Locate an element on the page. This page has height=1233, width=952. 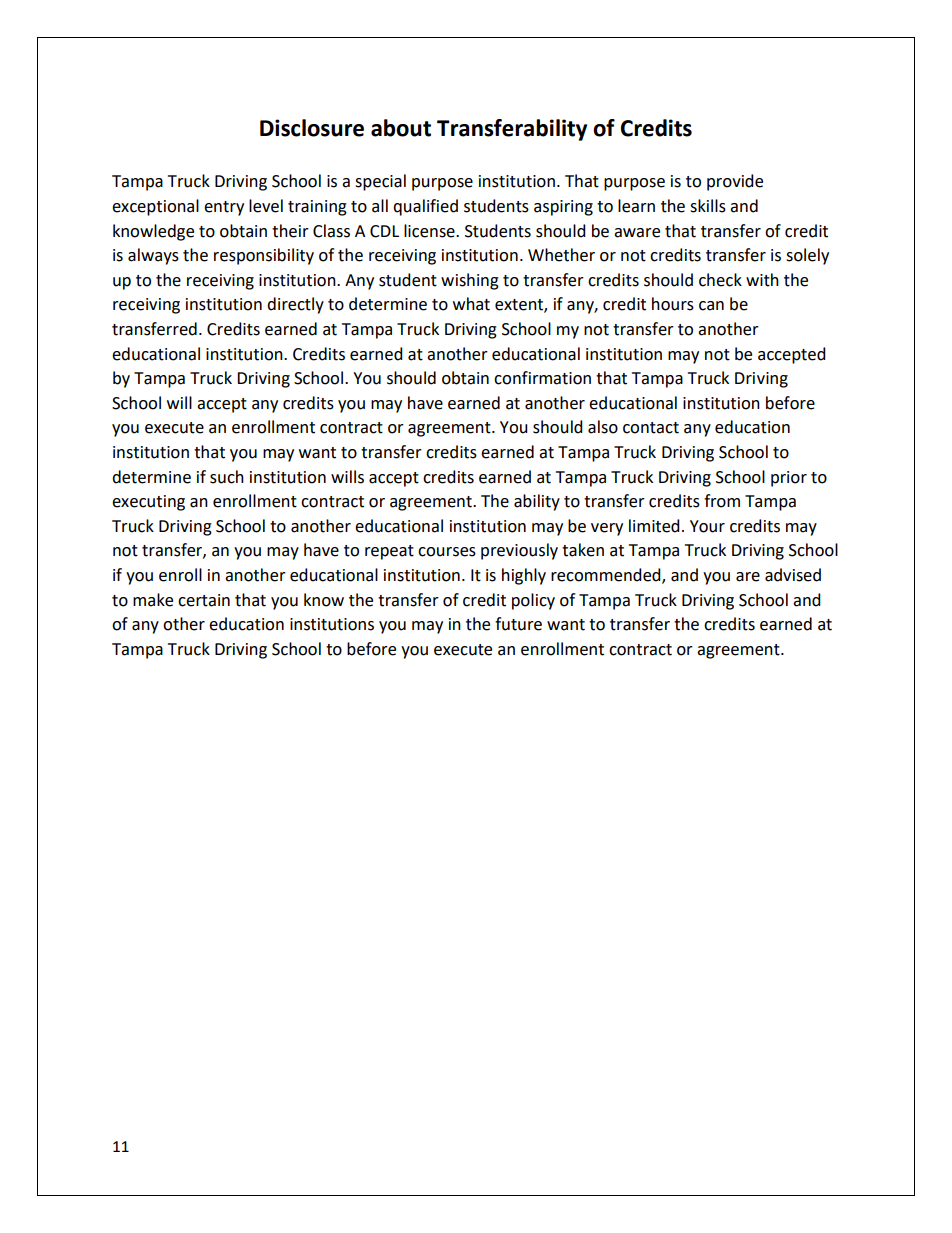
such is located at coordinates (227, 477).
